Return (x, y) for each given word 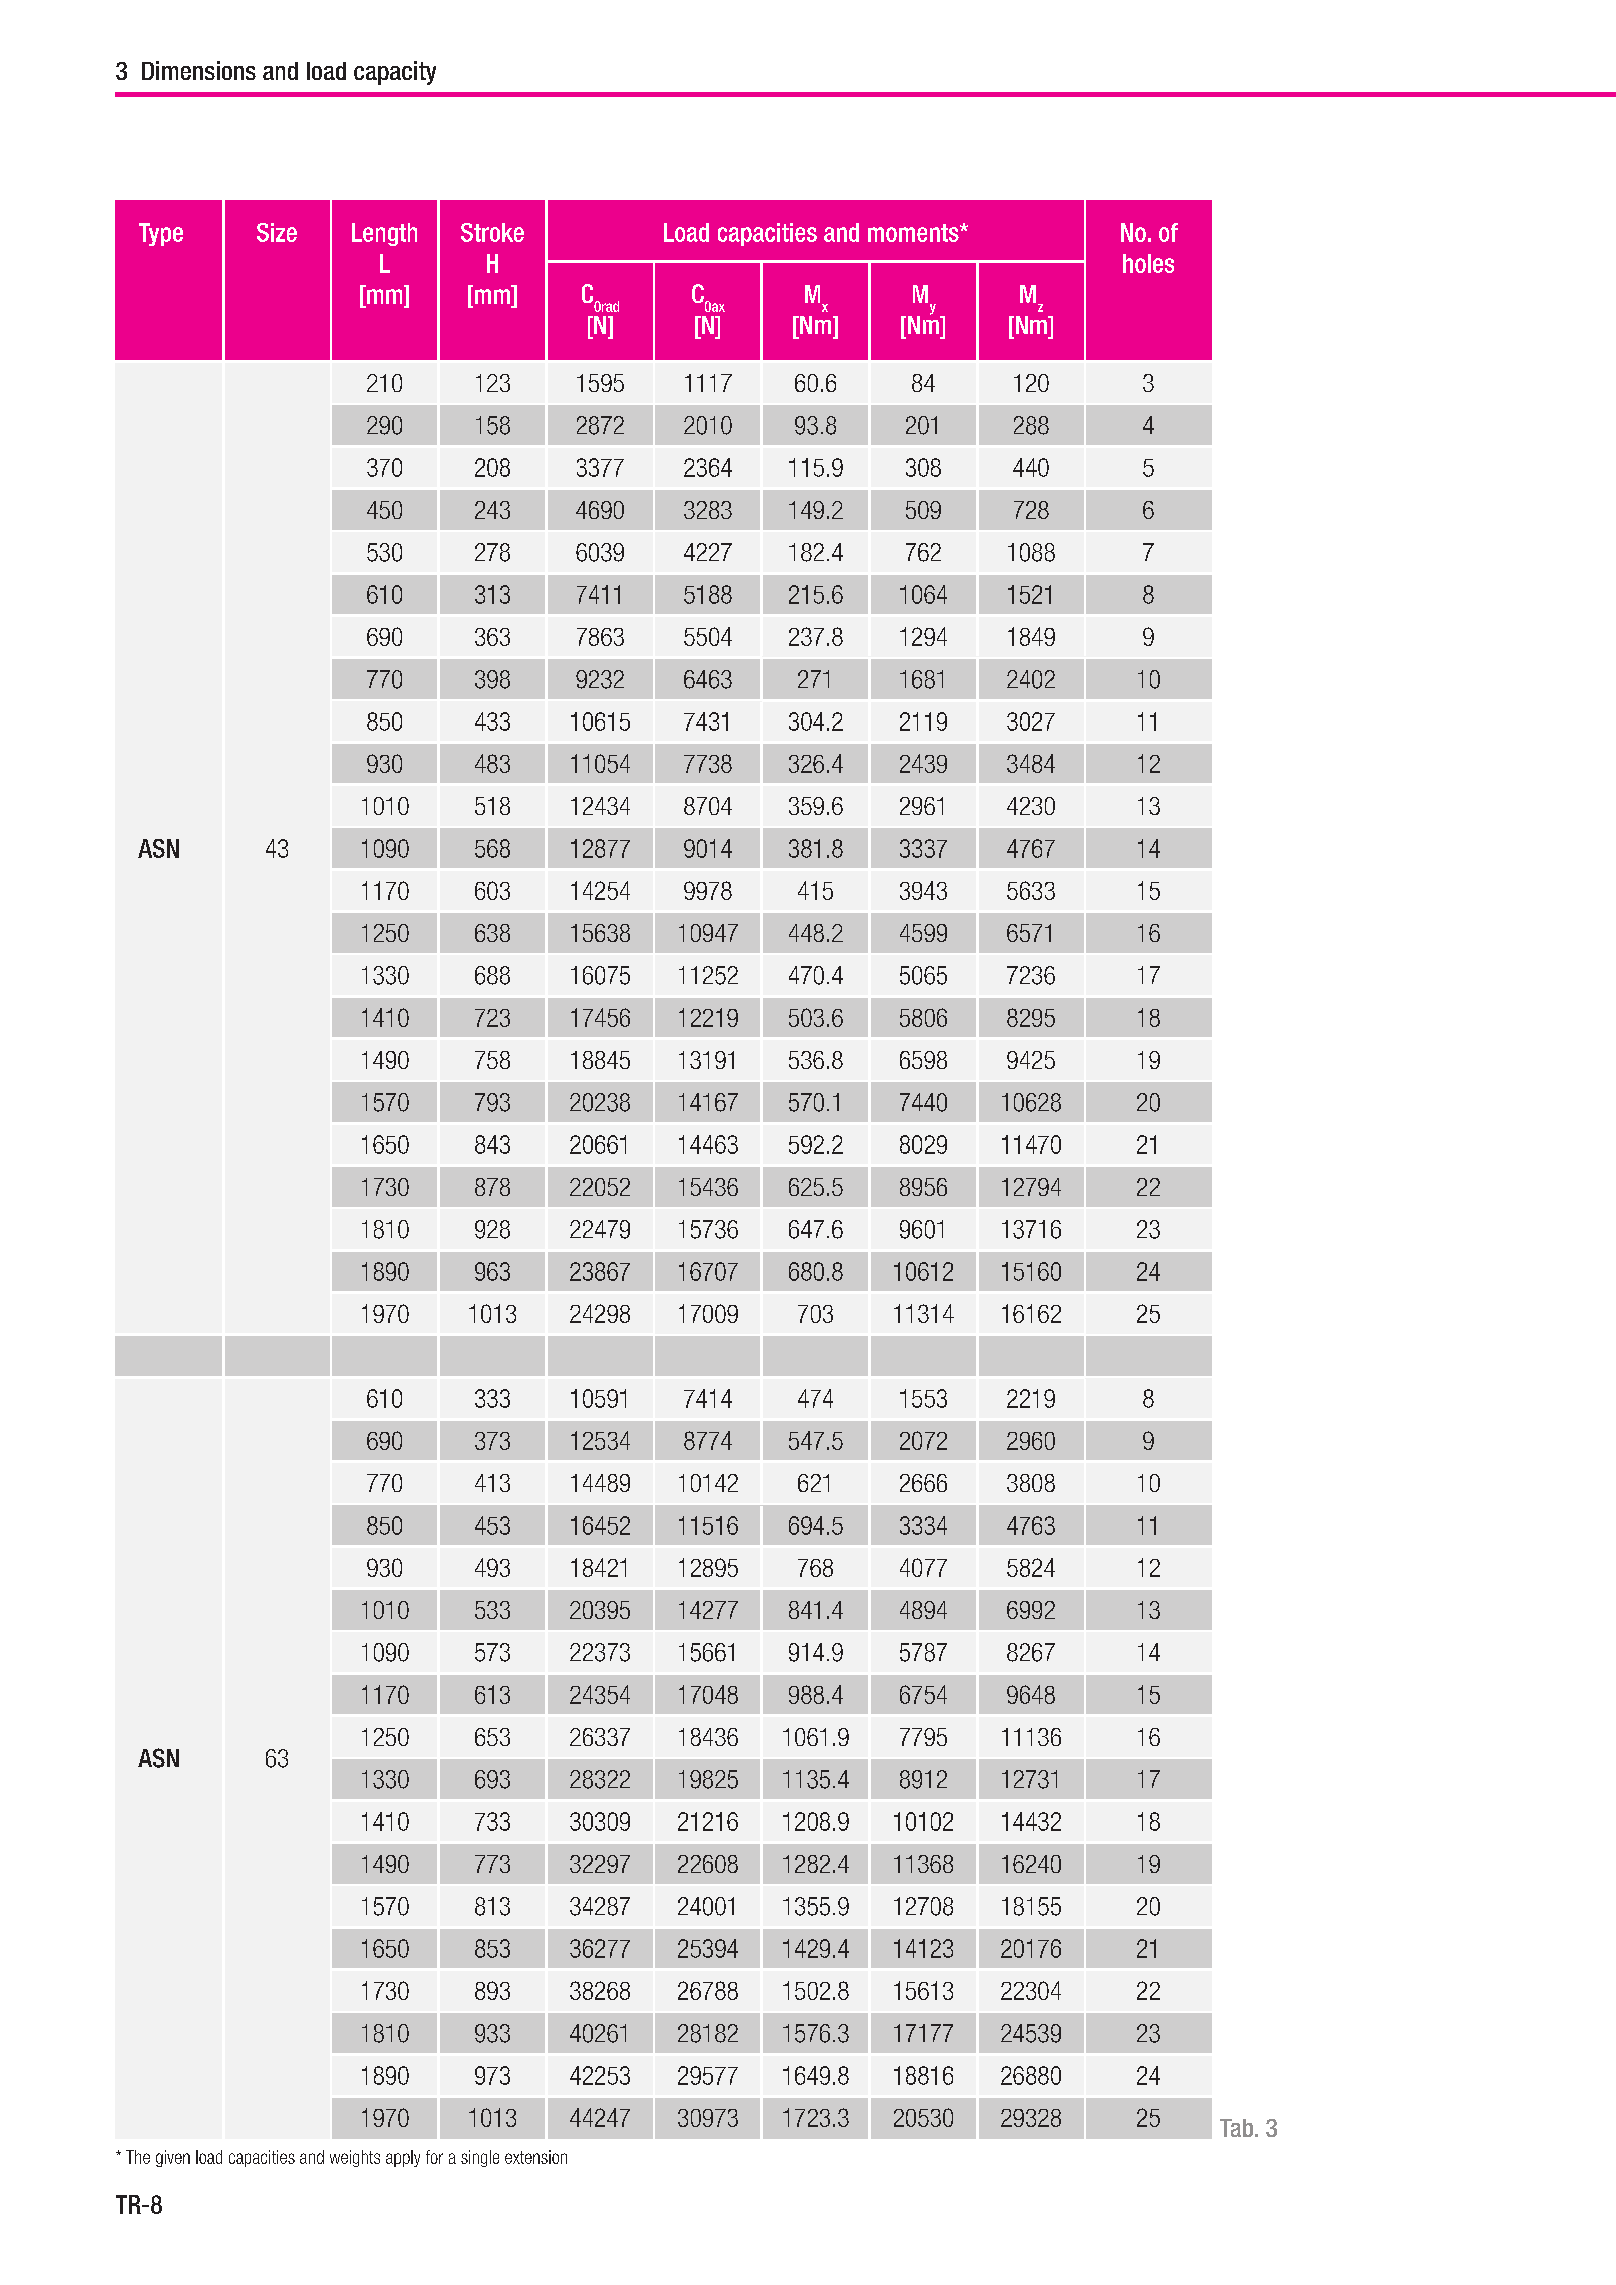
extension (536, 2157)
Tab (1238, 2128)
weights (355, 2158)
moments (914, 233)
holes (1148, 263)
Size (277, 232)
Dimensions (199, 70)
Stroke (492, 232)
